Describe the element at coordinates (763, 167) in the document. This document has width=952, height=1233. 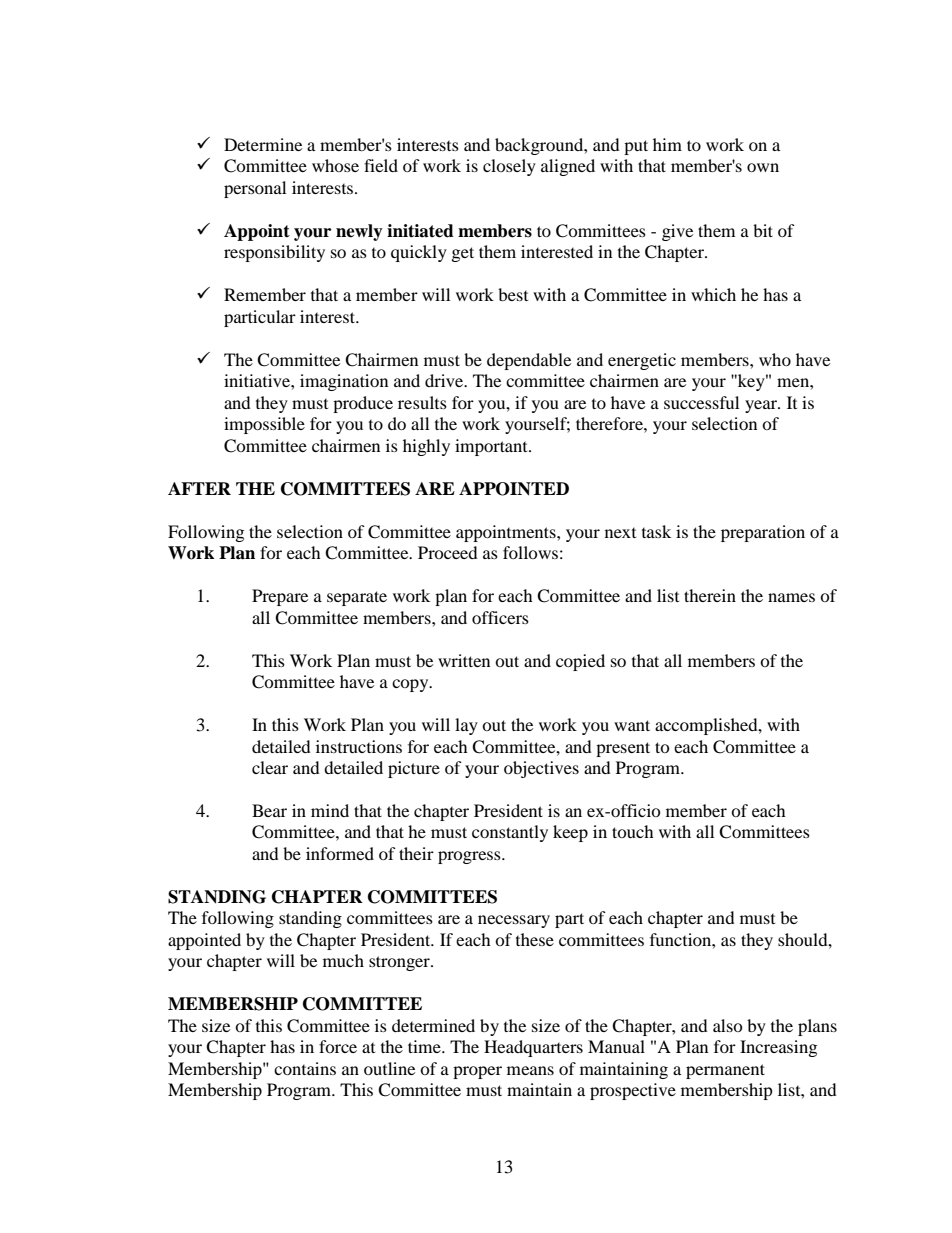
I see `own` at that location.
